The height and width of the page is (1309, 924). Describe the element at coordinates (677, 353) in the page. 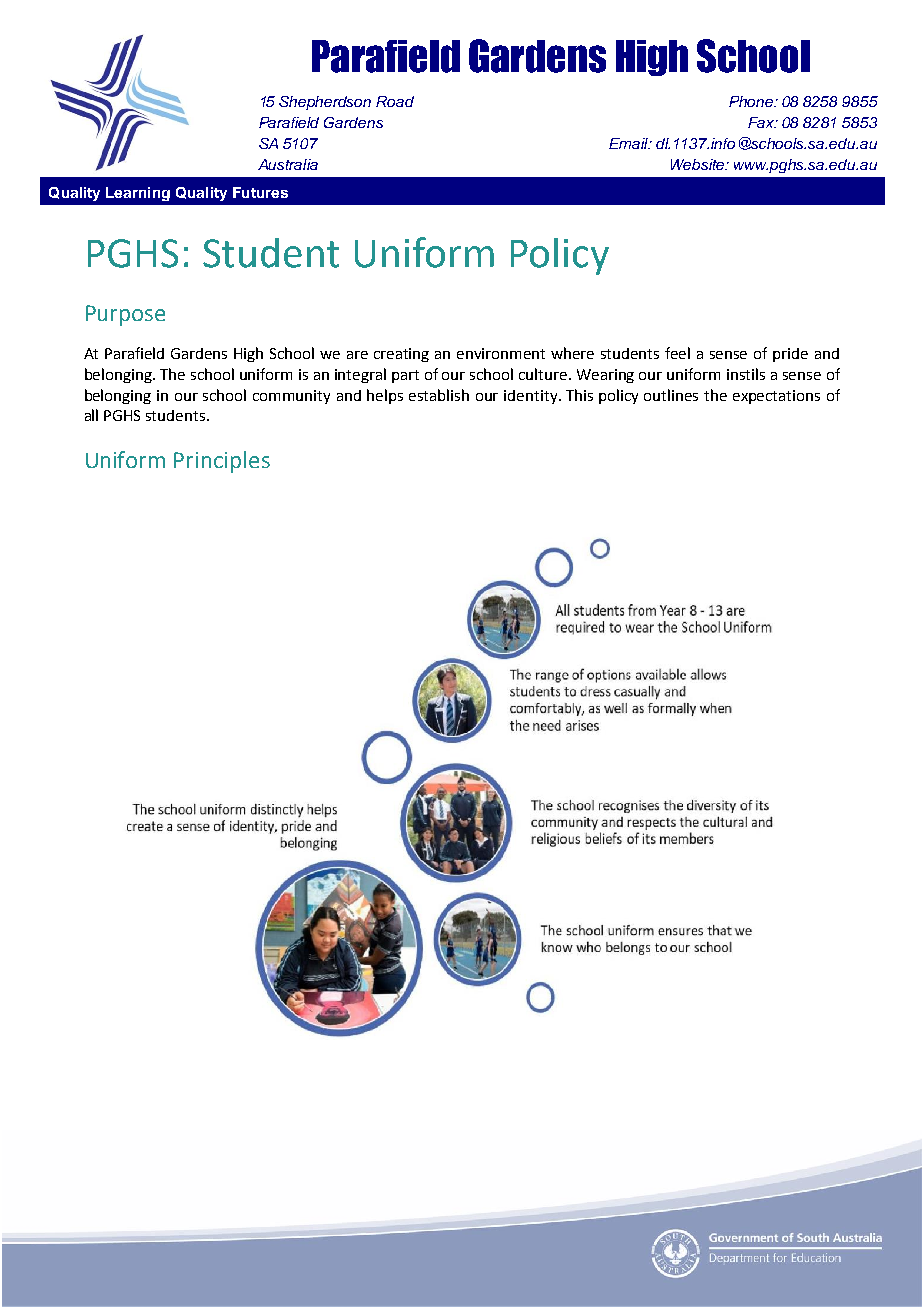

I see `feel` at that location.
